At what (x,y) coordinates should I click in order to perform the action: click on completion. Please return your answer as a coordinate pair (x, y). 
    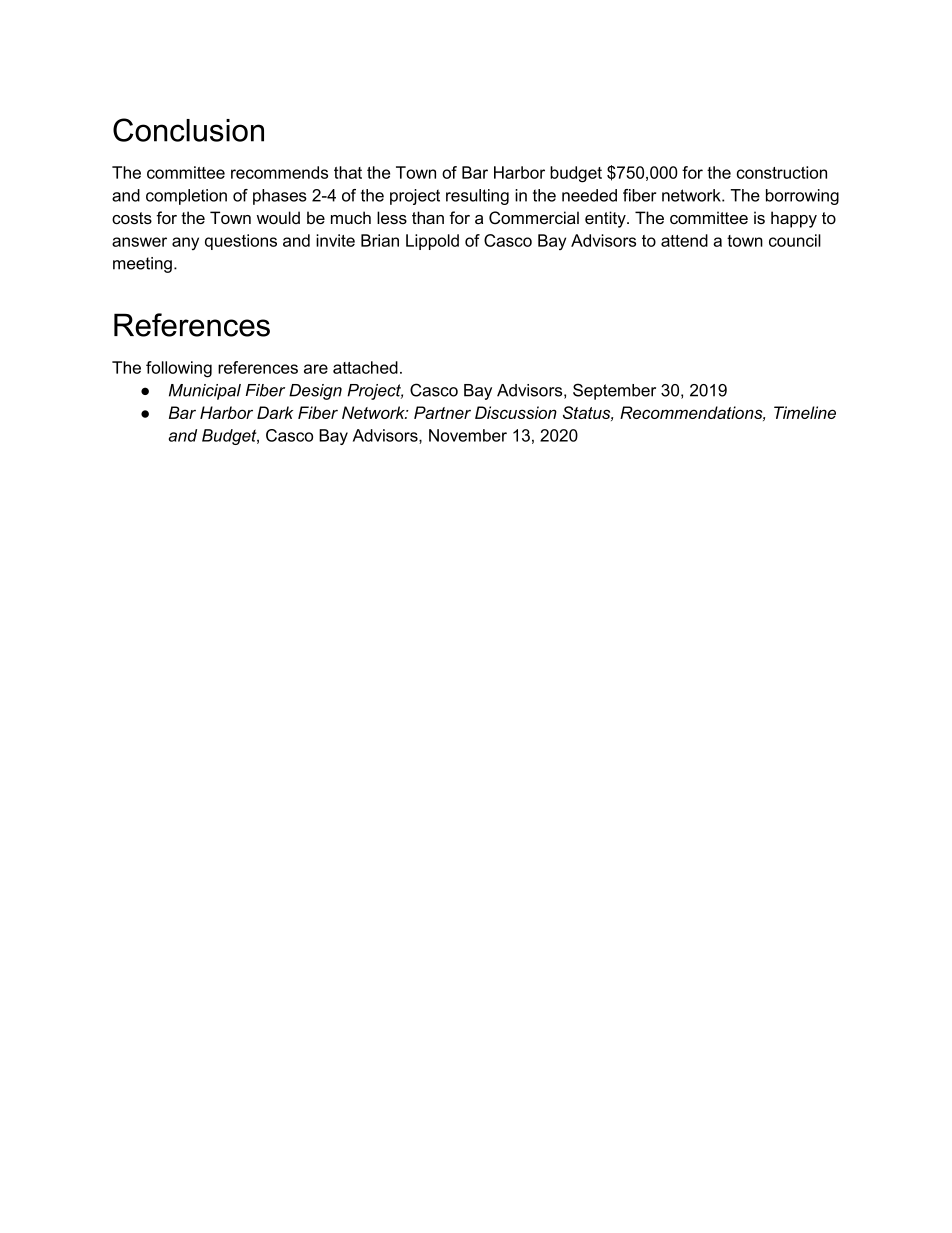
    Looking at the image, I should click on (186, 197).
